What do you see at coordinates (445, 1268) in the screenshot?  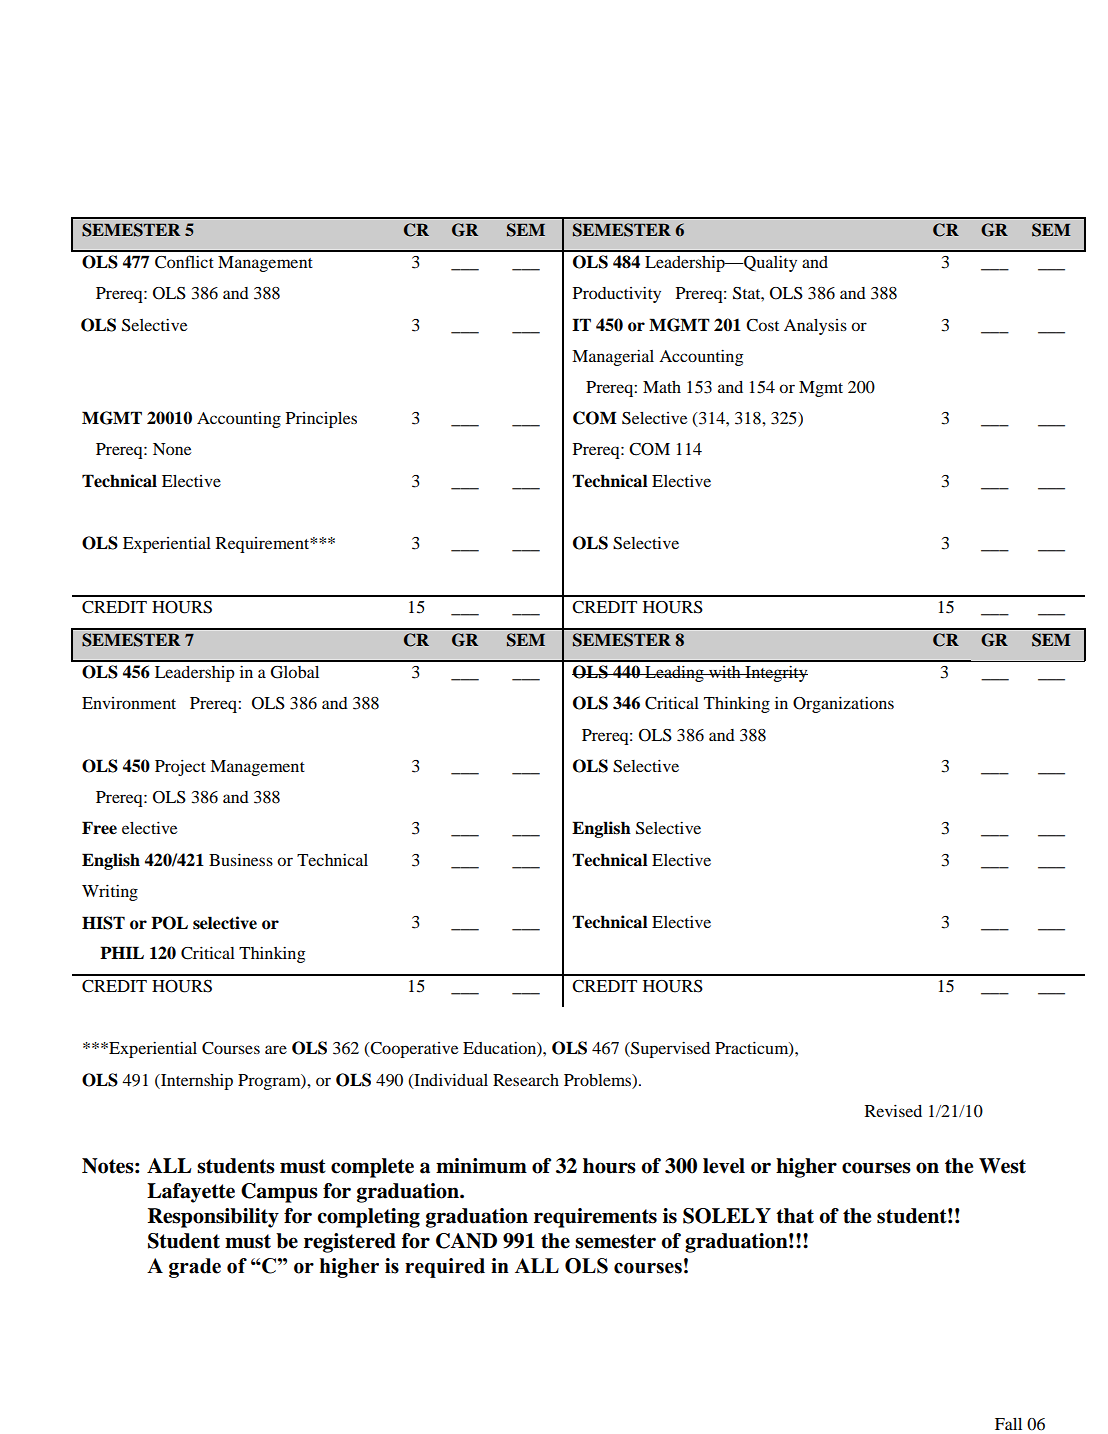 I see `required` at bounding box center [445, 1268].
